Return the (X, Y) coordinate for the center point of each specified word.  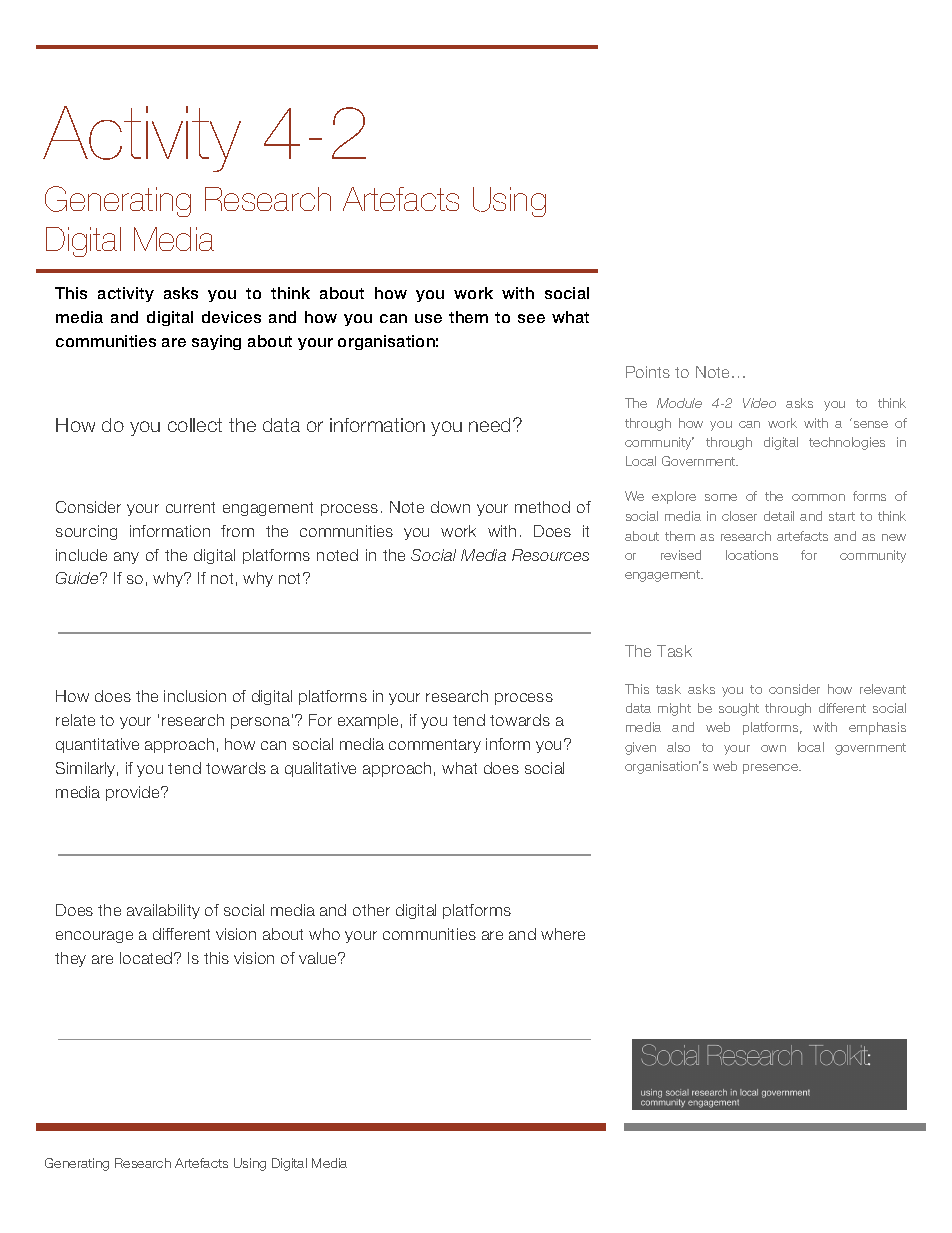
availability (163, 911)
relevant (883, 689)
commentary (435, 746)
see (531, 318)
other (371, 910)
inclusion (195, 696)
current (190, 507)
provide (134, 793)
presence (771, 769)
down (450, 507)
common (818, 497)
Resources (550, 555)
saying (216, 342)
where (563, 934)
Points (648, 372)
